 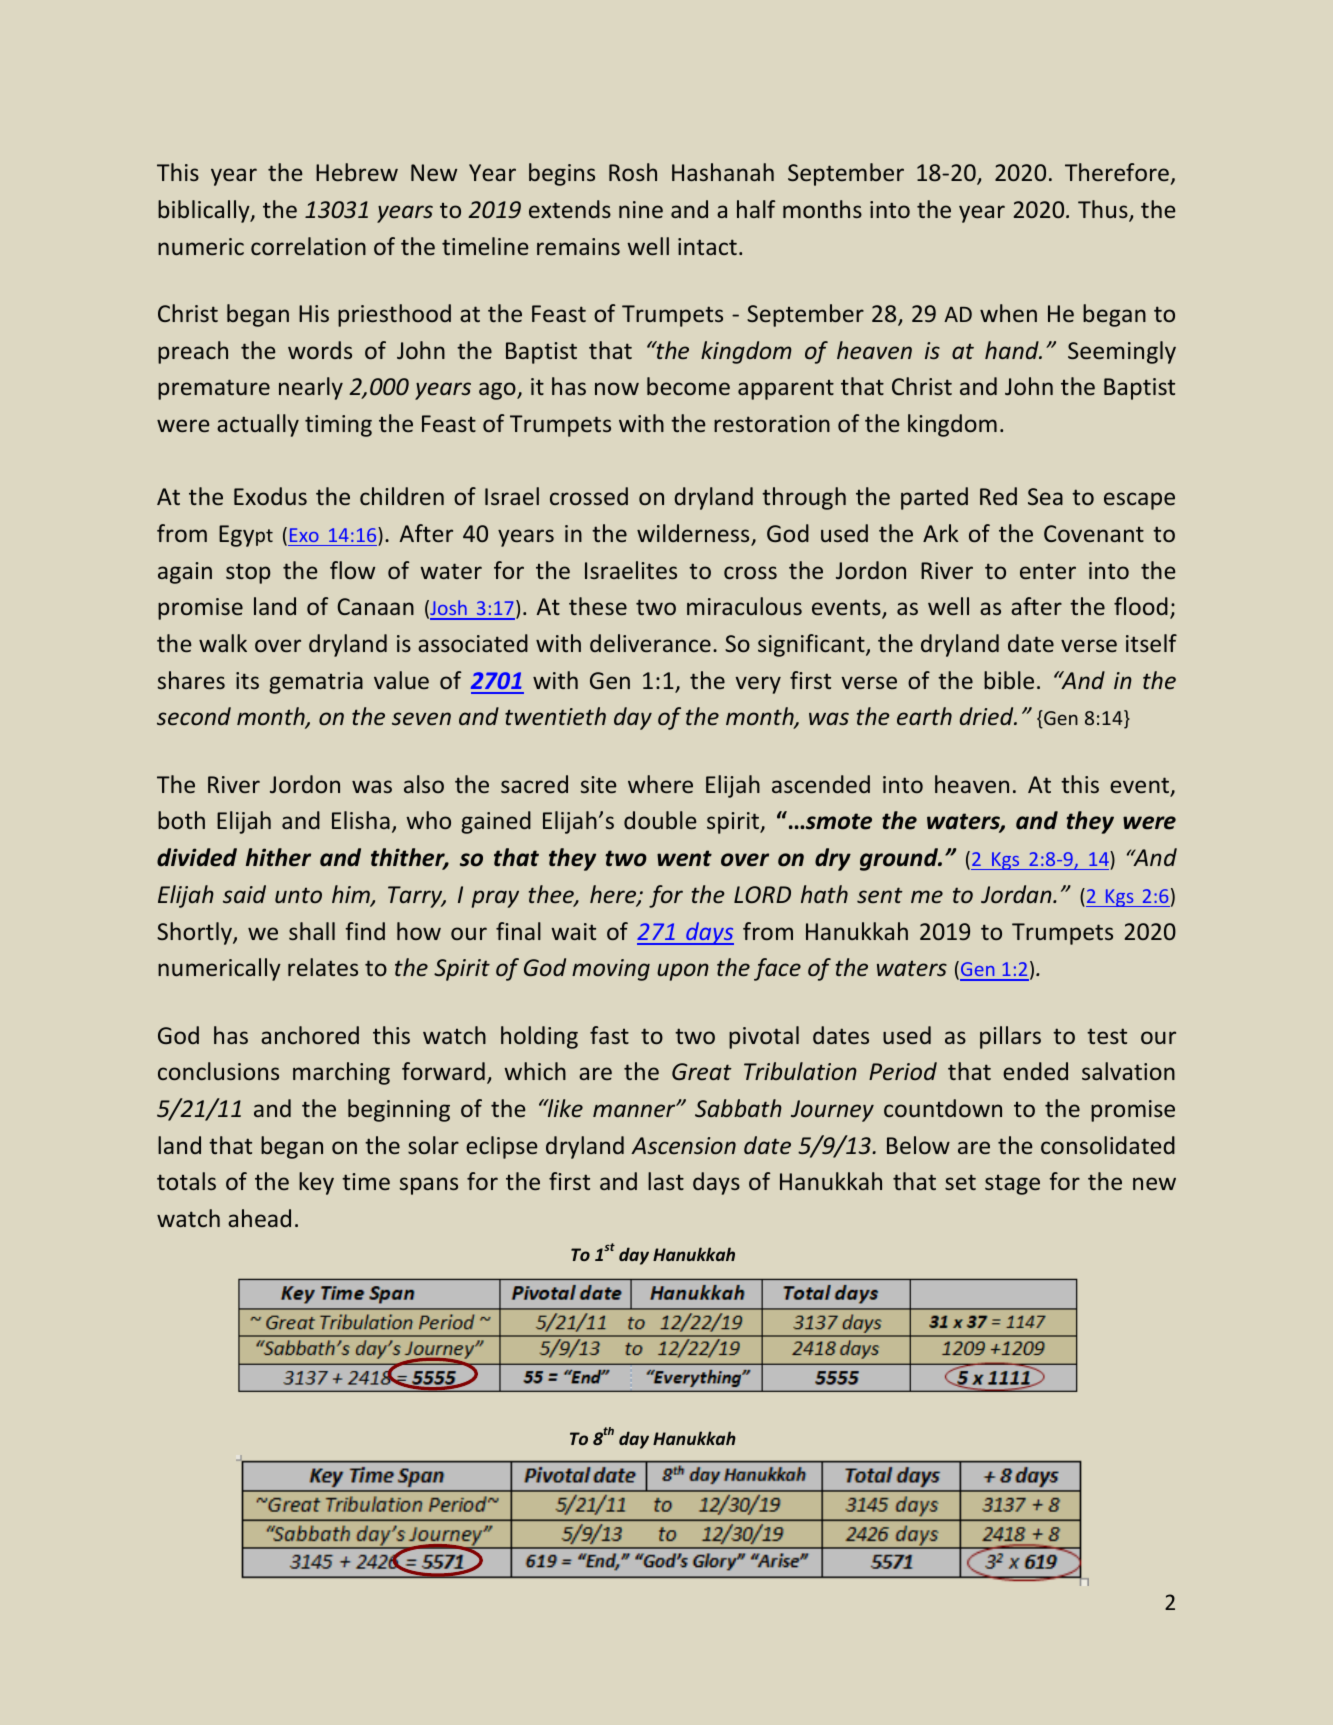 What do you see at coordinates (641, 209) in the document?
I see `nine` at bounding box center [641, 209].
